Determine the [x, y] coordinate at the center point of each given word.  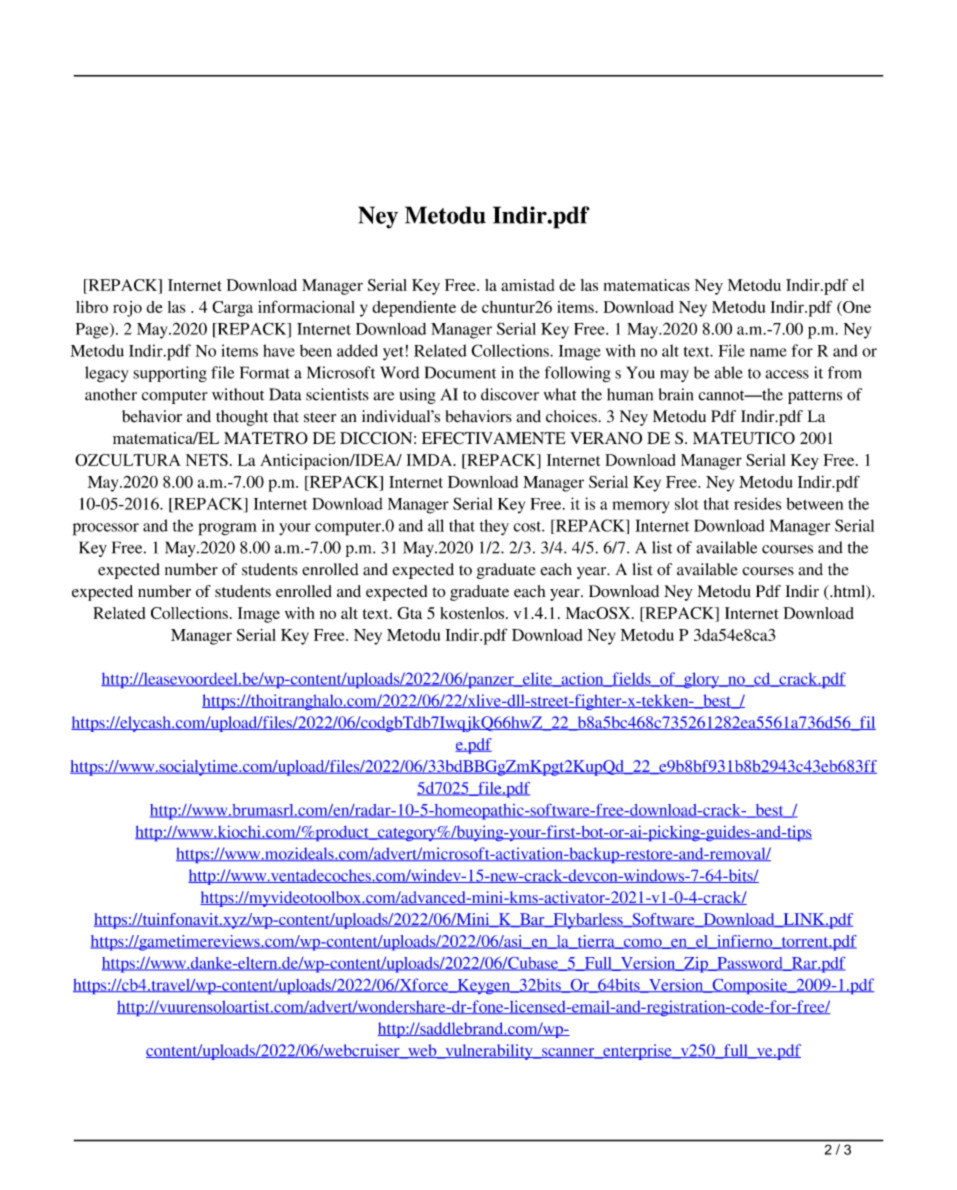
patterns [815, 397]
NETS [207, 460]
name [768, 352]
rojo [127, 309]
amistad [527, 285]
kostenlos [472, 613]
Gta [409, 613]
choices [571, 416]
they [494, 527]
